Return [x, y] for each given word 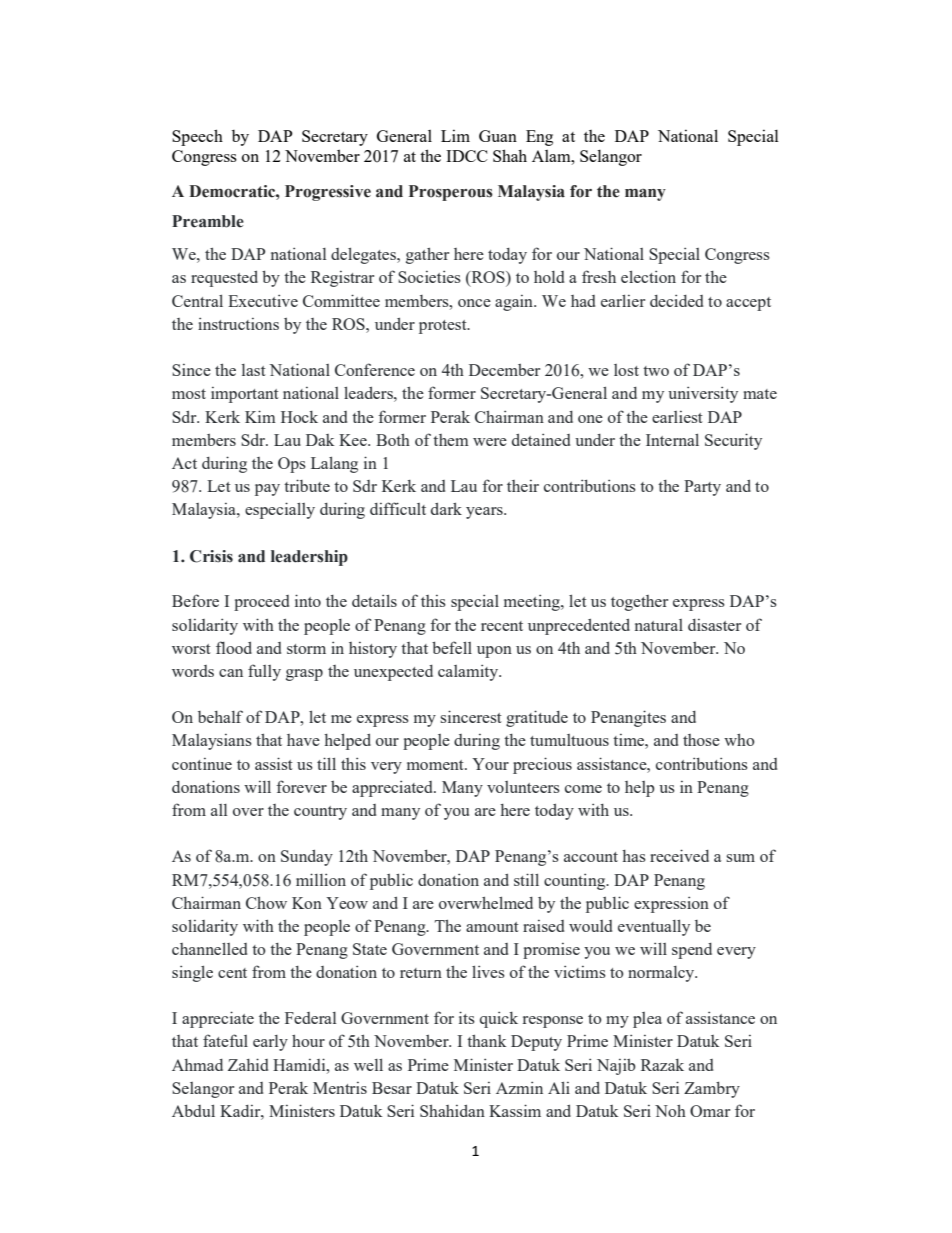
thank [487, 1041]
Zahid [248, 1064]
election [648, 277]
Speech [197, 137]
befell [452, 647]
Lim [455, 135]
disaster [714, 625]
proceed [261, 603]
